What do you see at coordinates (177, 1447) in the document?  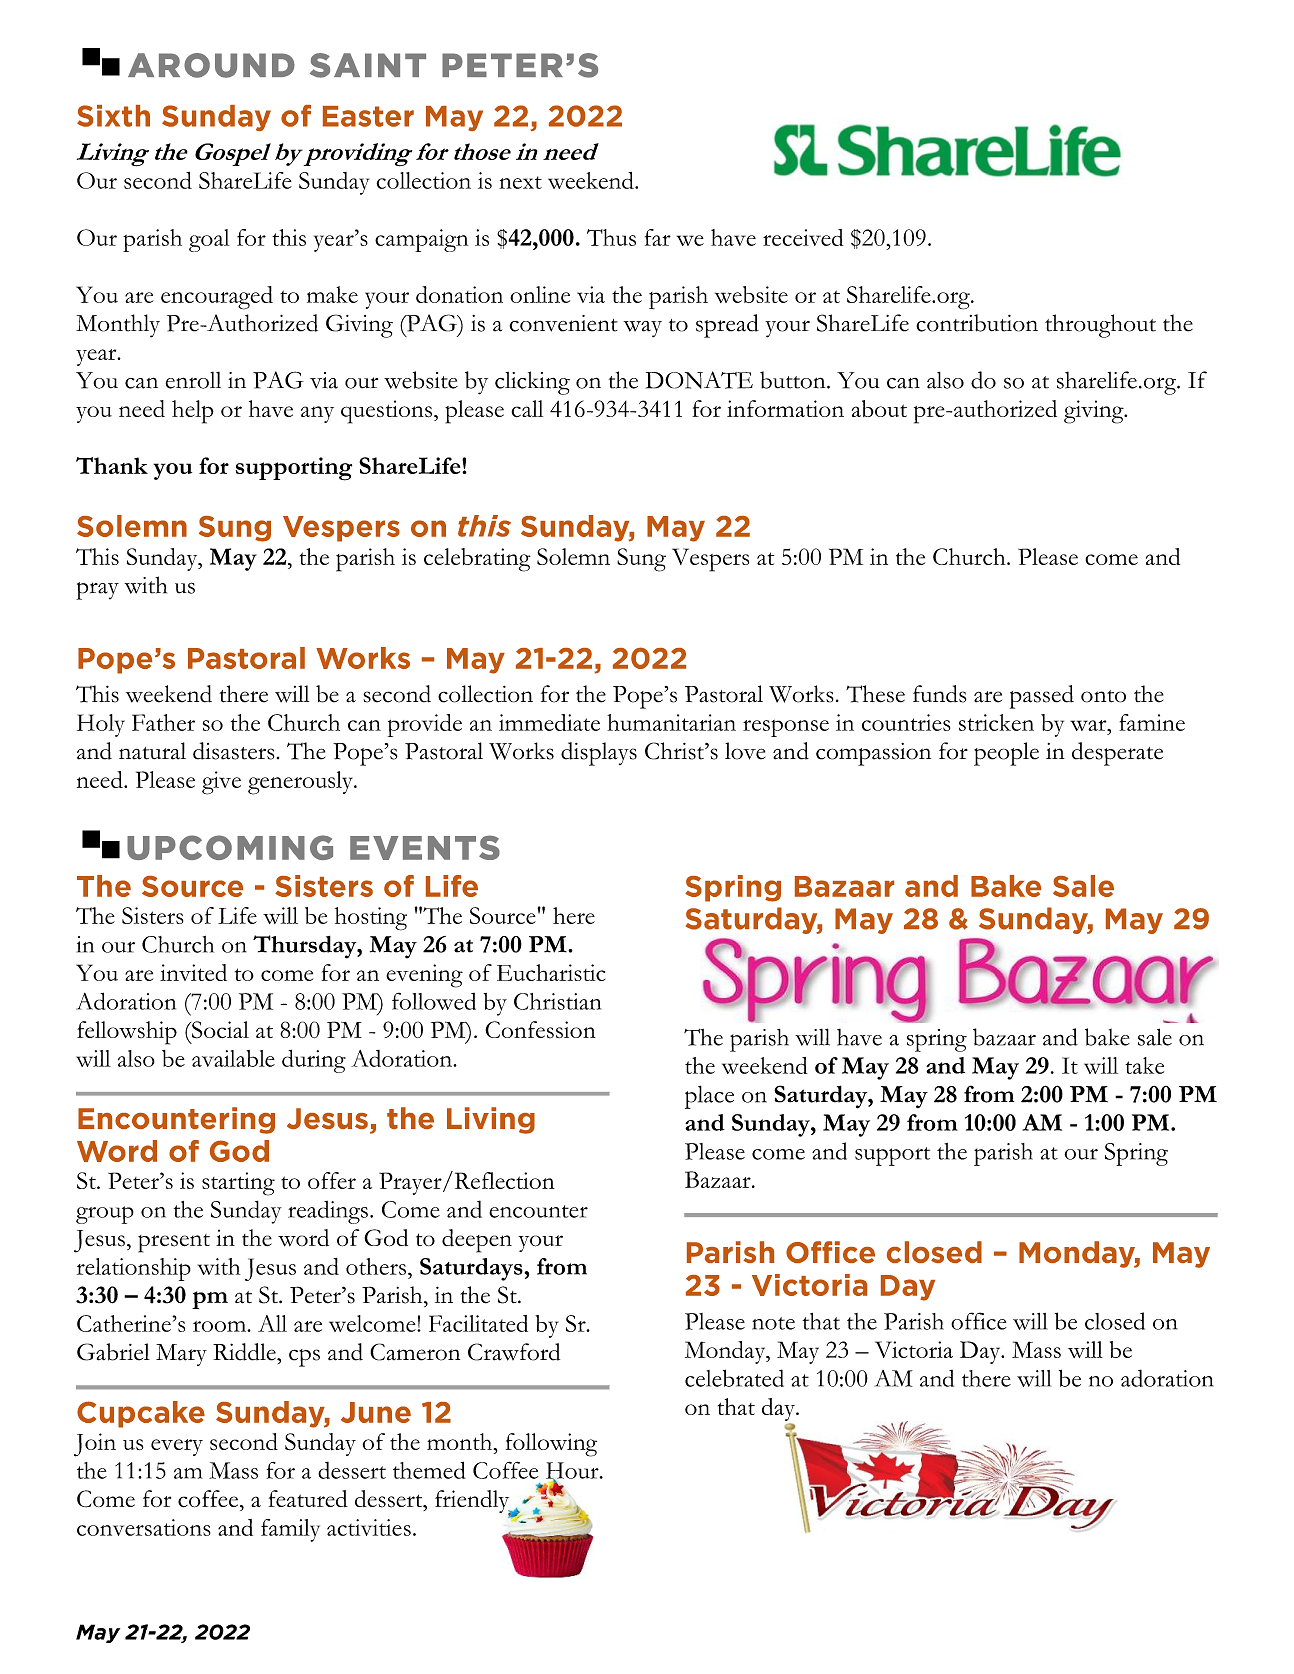 I see `every` at bounding box center [177, 1447].
